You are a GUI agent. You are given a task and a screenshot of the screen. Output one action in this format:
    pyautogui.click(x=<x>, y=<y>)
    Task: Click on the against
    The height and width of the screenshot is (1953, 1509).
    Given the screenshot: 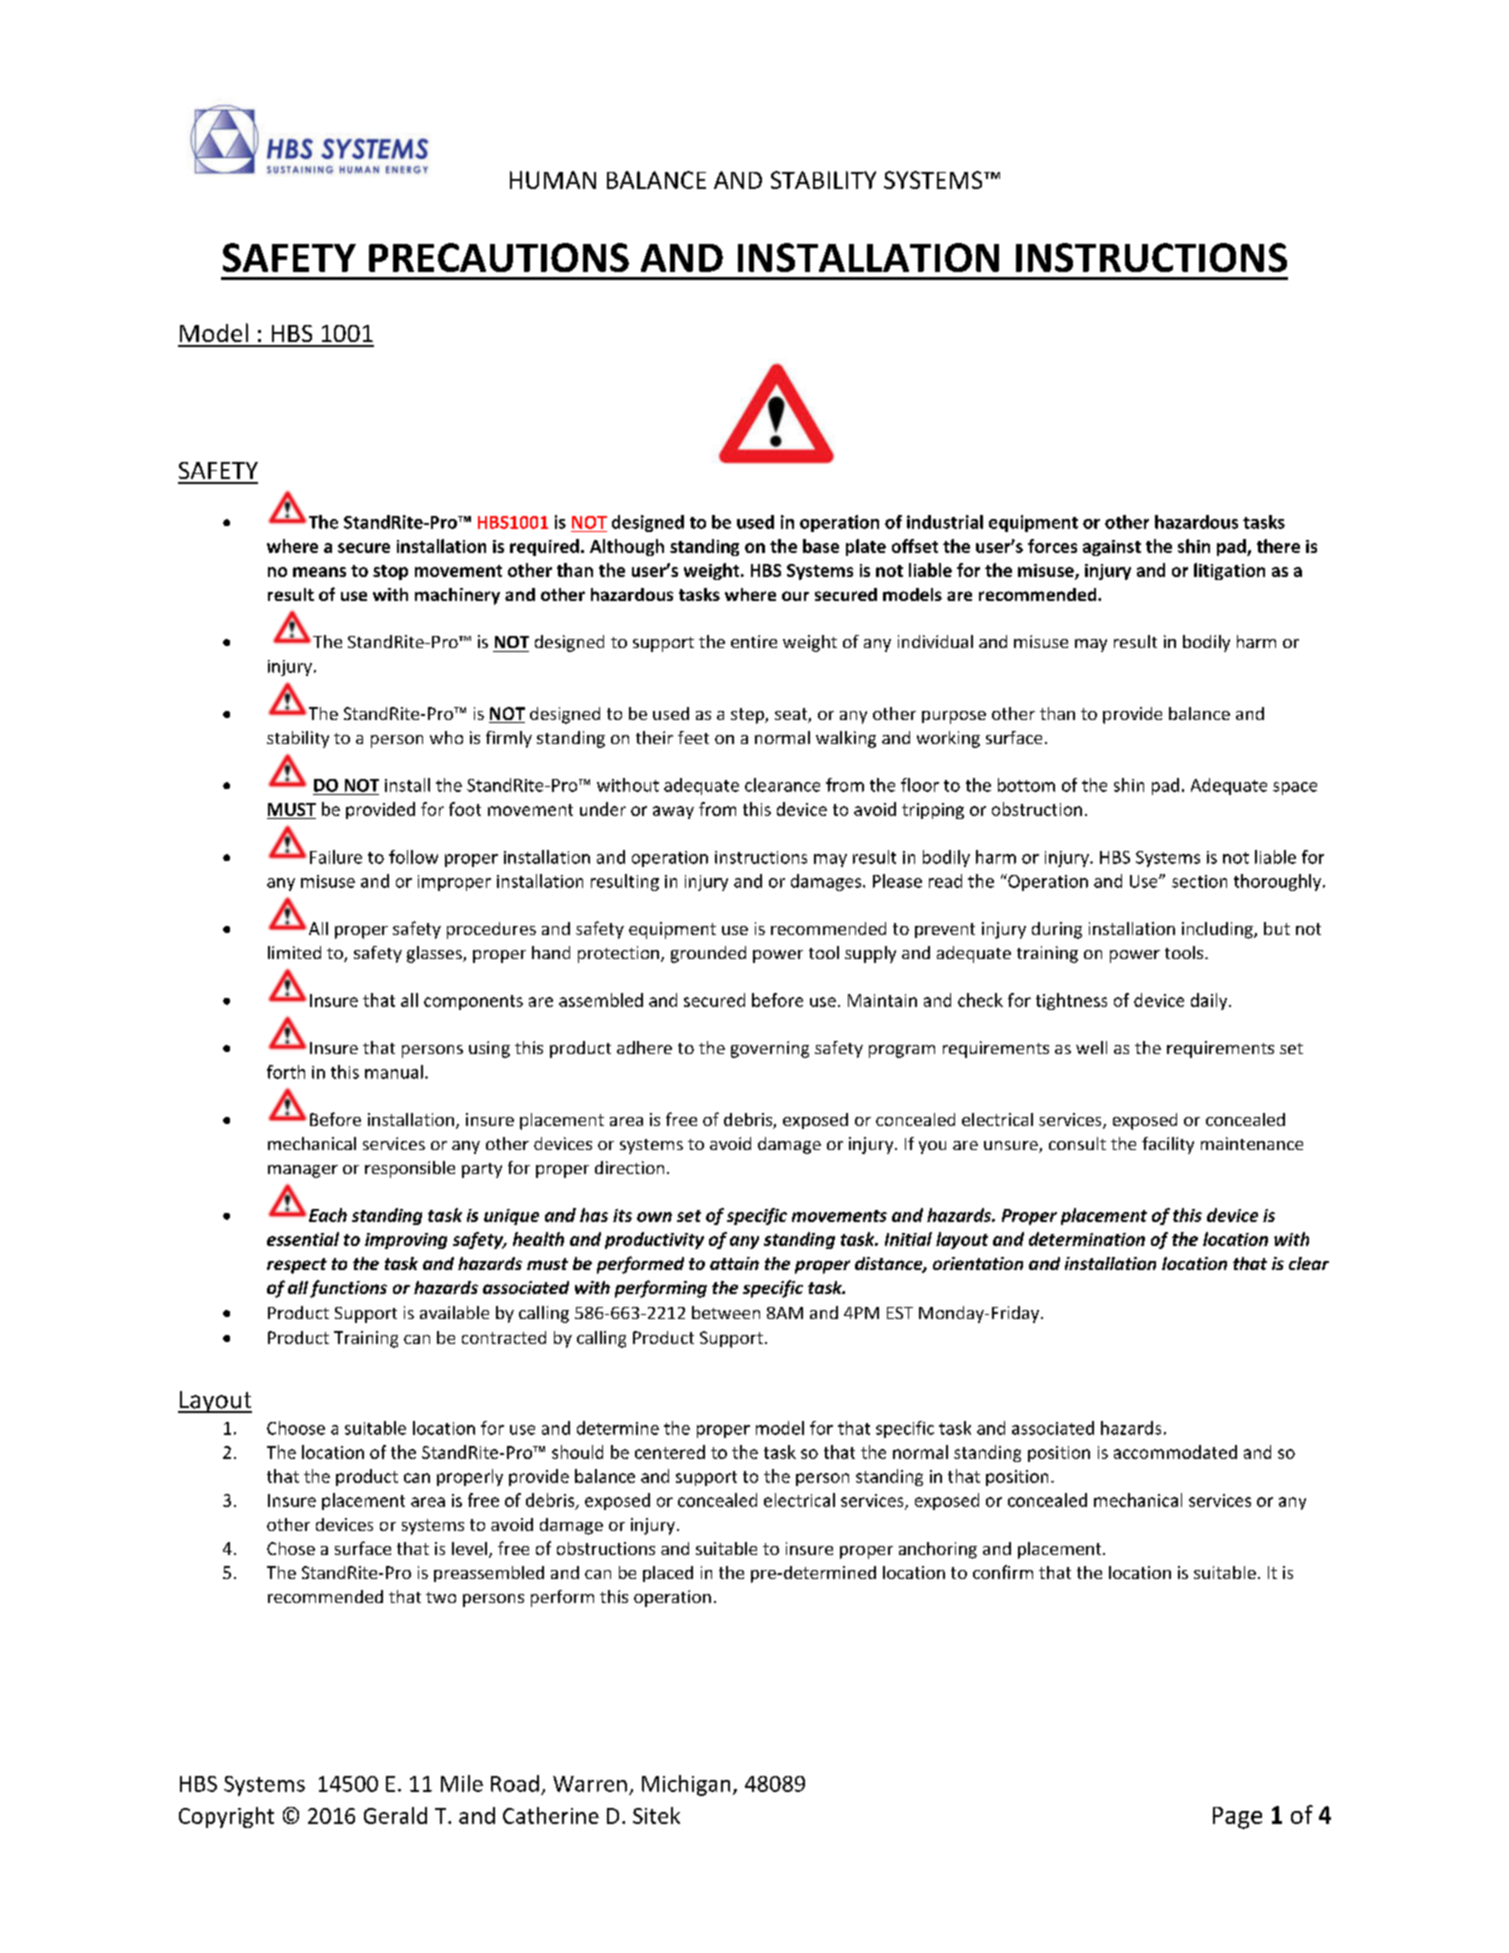 What is the action you would take?
    pyautogui.click(x=1112, y=548)
